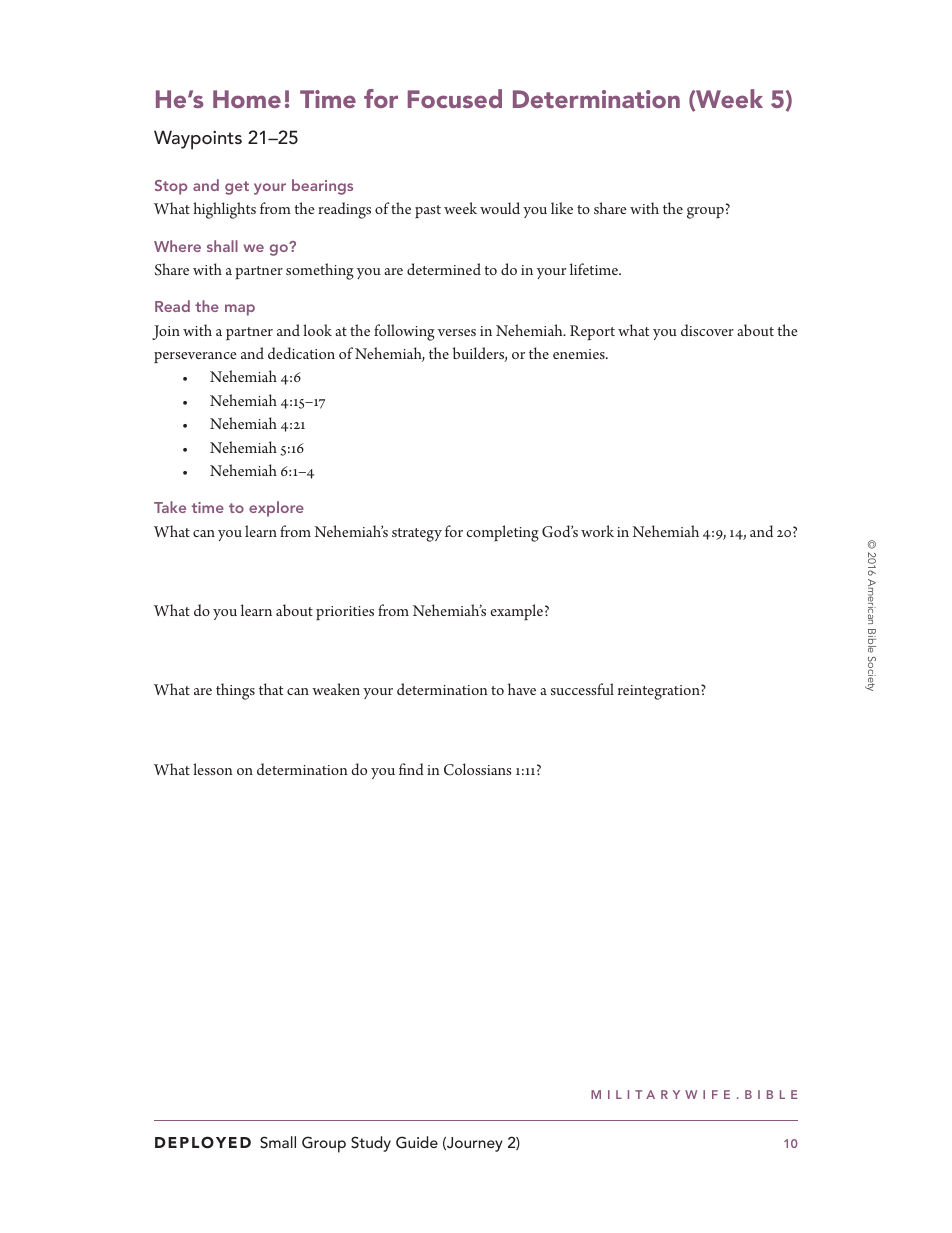 Image resolution: width=952 pixels, height=1233 pixels. I want to click on Focused, so click(455, 98).
